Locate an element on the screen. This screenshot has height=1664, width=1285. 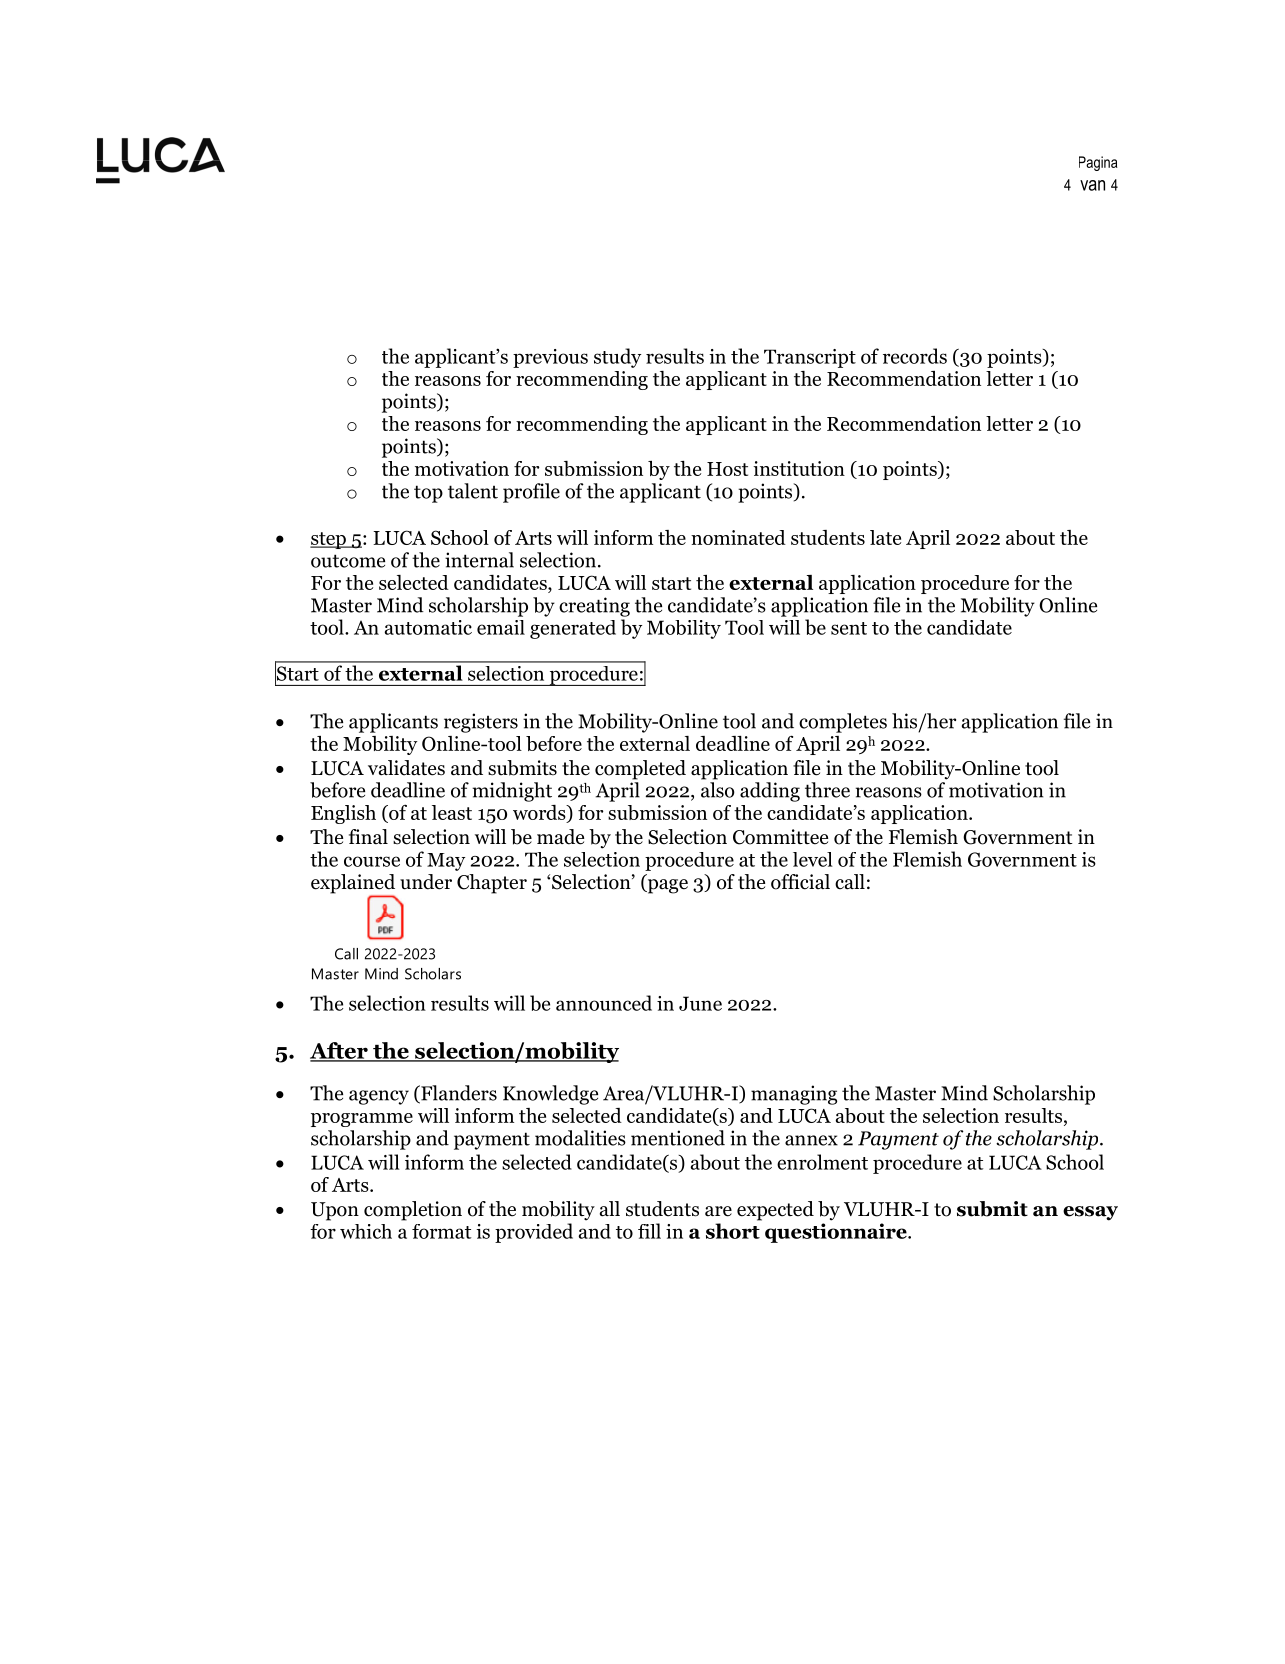
page is located at coordinates (666, 886).
